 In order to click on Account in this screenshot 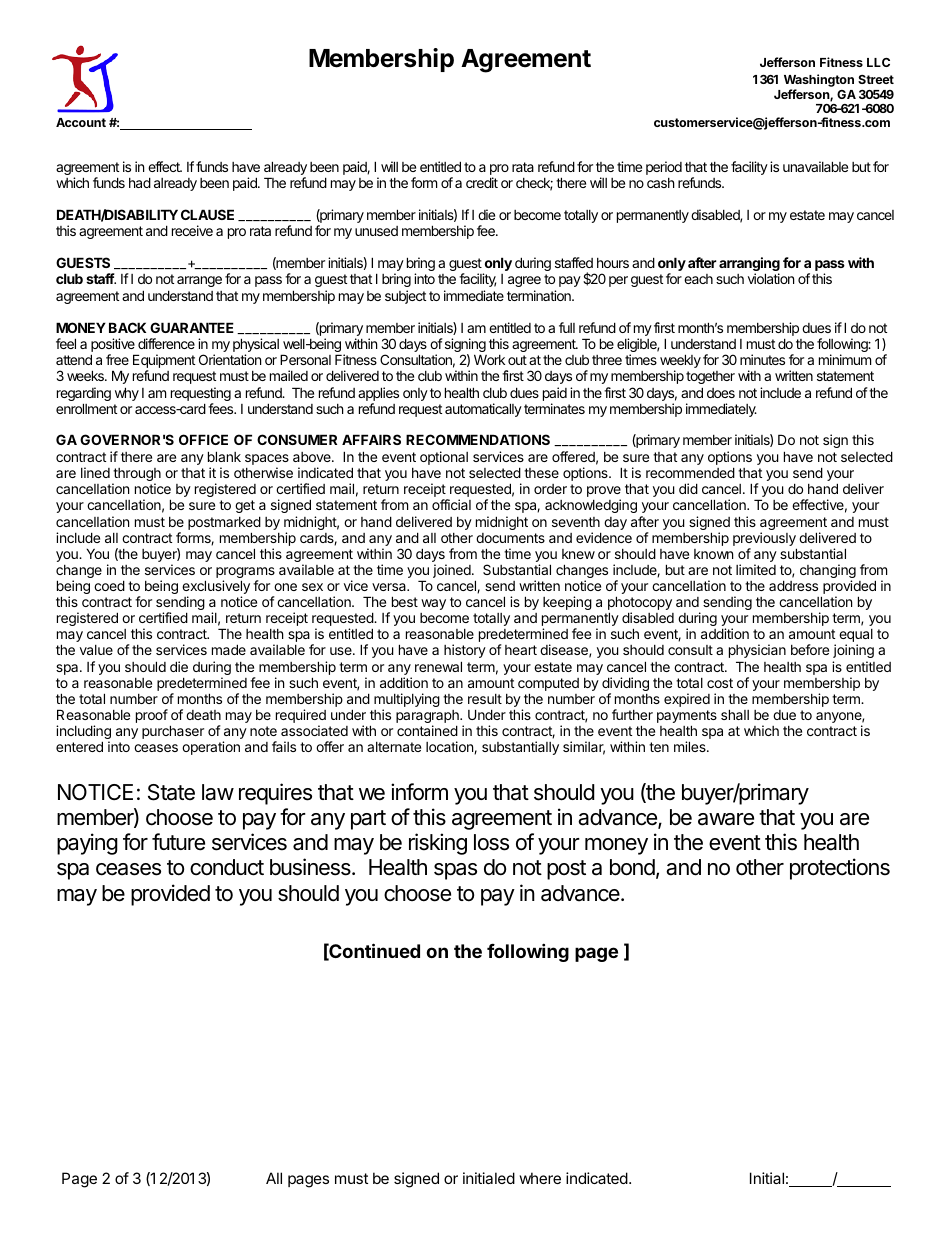, I will do `click(81, 122)`.
